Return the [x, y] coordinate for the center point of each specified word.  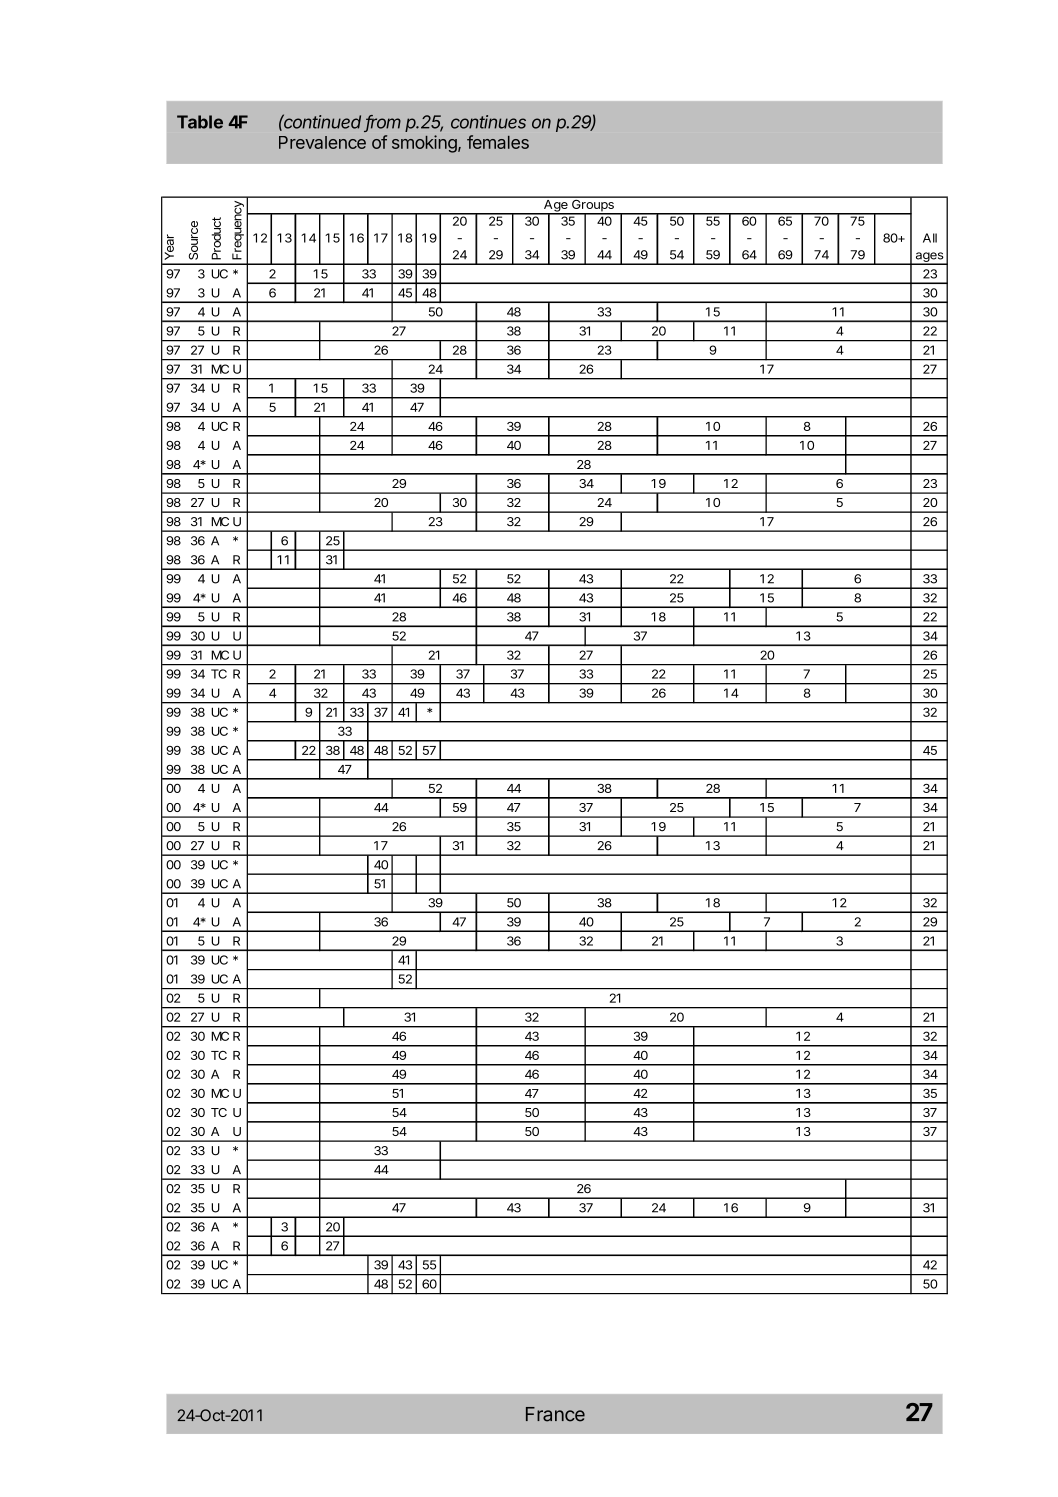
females [498, 142]
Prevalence [322, 142]
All [930, 238]
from [383, 123]
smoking [425, 144]
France [555, 1414]
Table [200, 122]
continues [488, 122]
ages [929, 258]
